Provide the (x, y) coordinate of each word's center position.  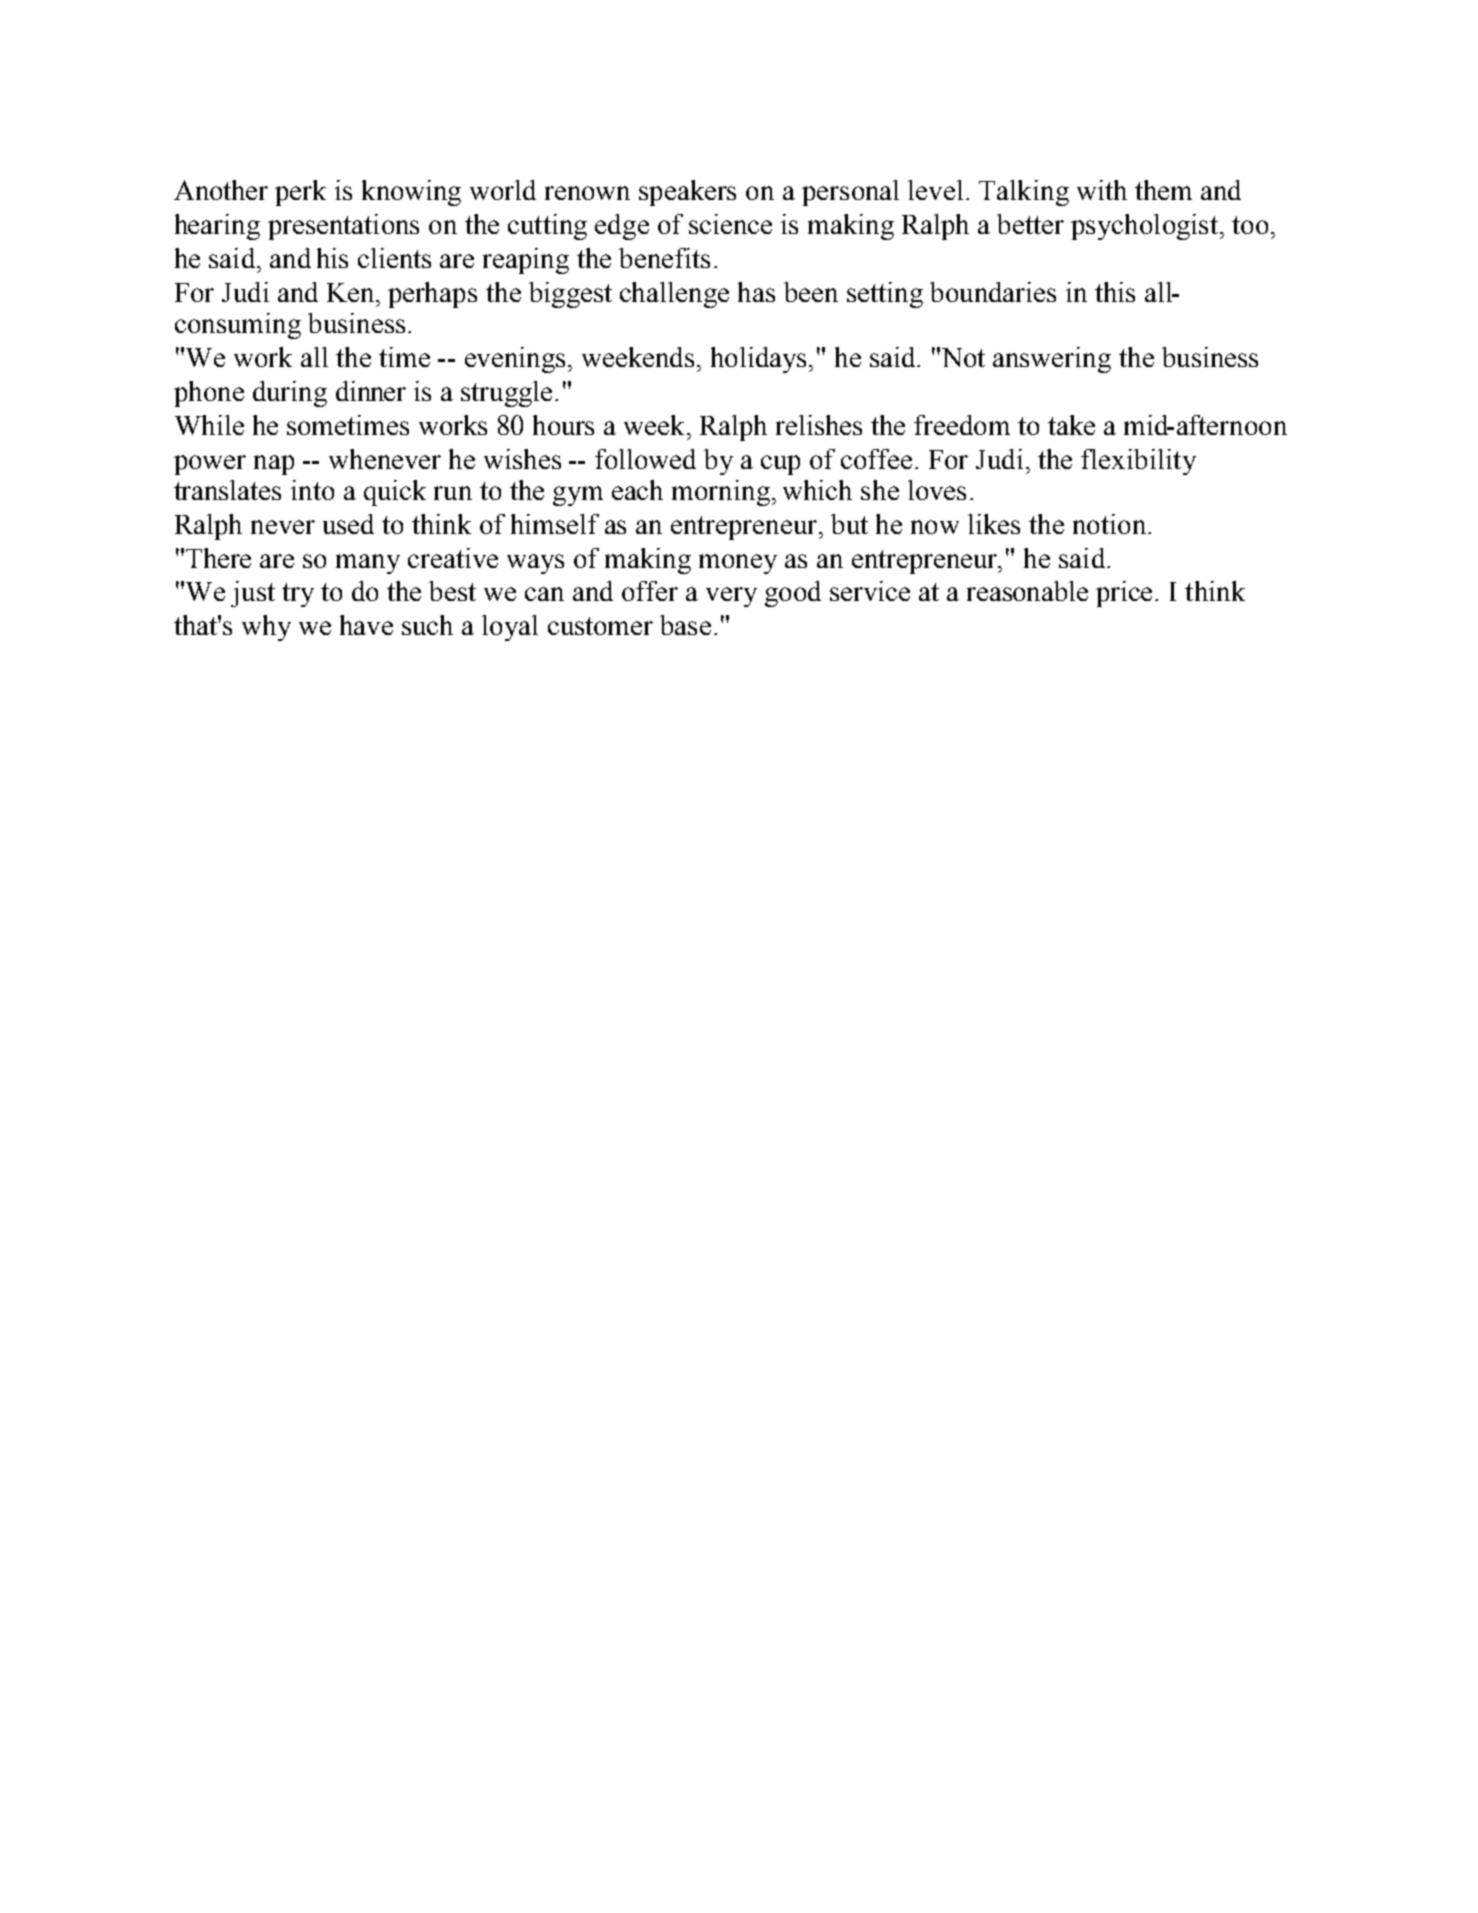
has (756, 292)
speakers (687, 193)
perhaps (432, 295)
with (1102, 190)
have (366, 625)
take (1071, 425)
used (348, 524)
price (1126, 594)
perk (300, 193)
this (1115, 292)
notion (1111, 524)
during (290, 394)
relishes (819, 425)
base (685, 625)
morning (721, 493)
